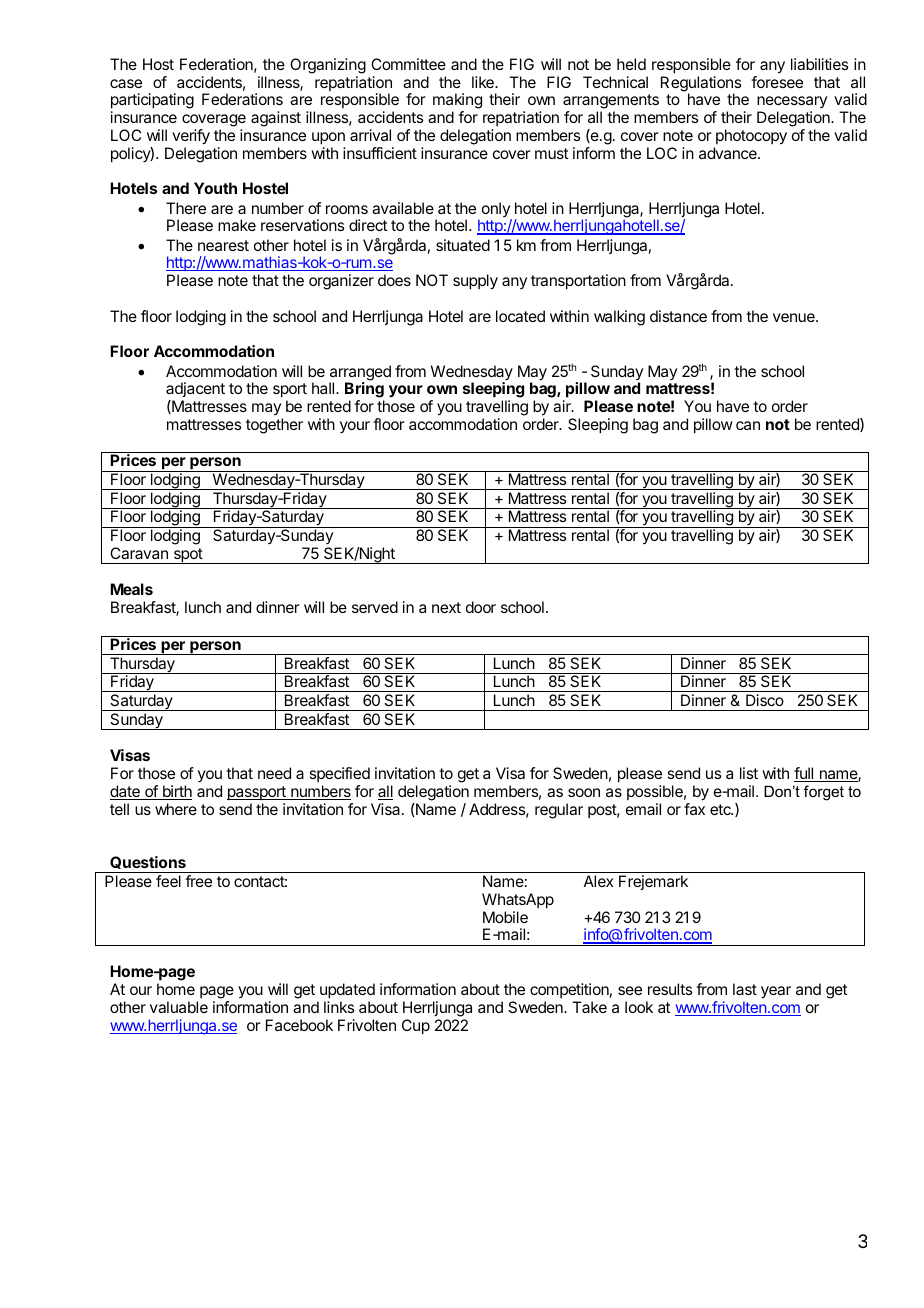 The width and height of the screenshot is (924, 1308). What do you see at coordinates (748, 425) in the screenshot?
I see `can` at bounding box center [748, 425].
